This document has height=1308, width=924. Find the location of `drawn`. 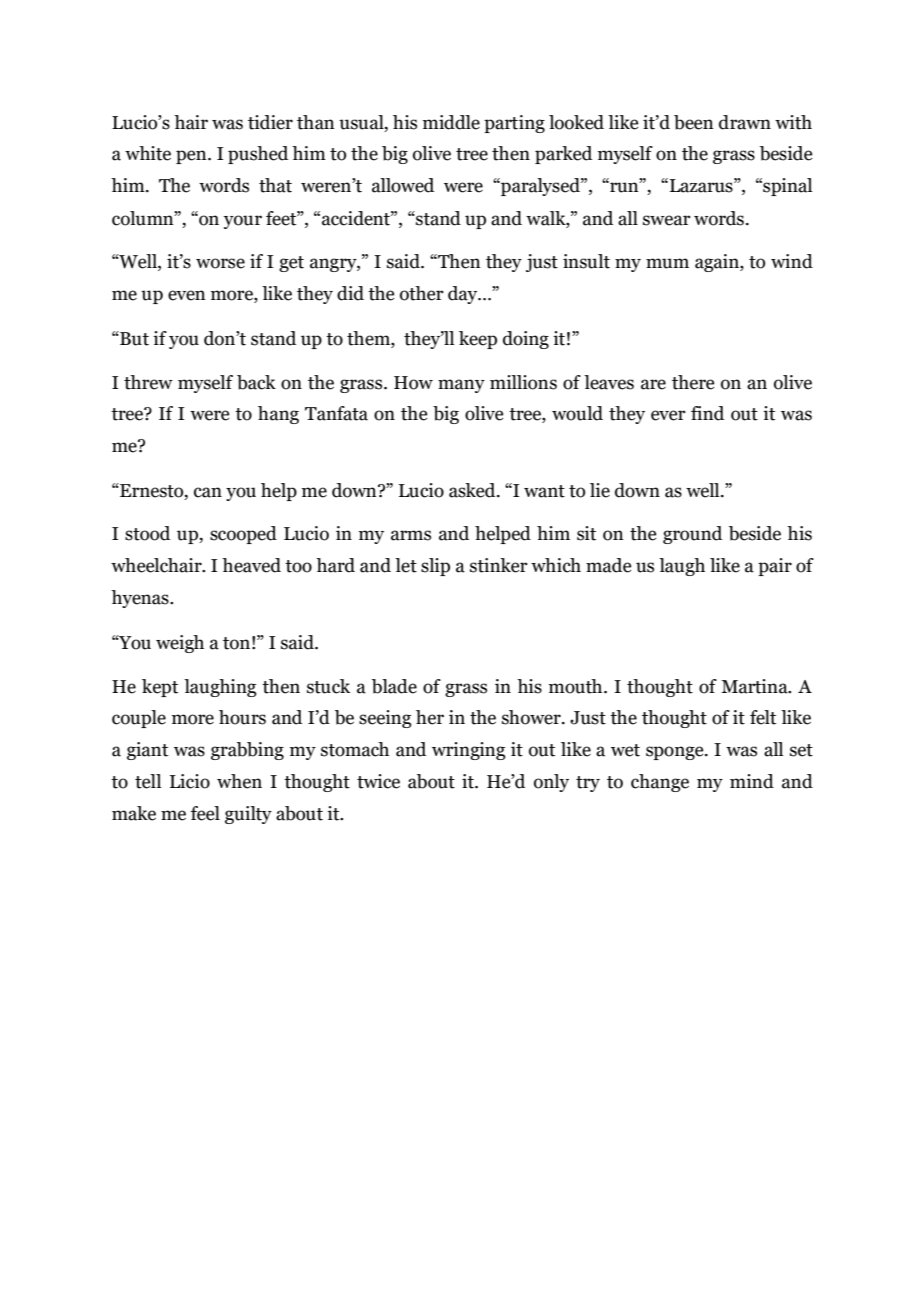

drawn is located at coordinates (745, 122).
